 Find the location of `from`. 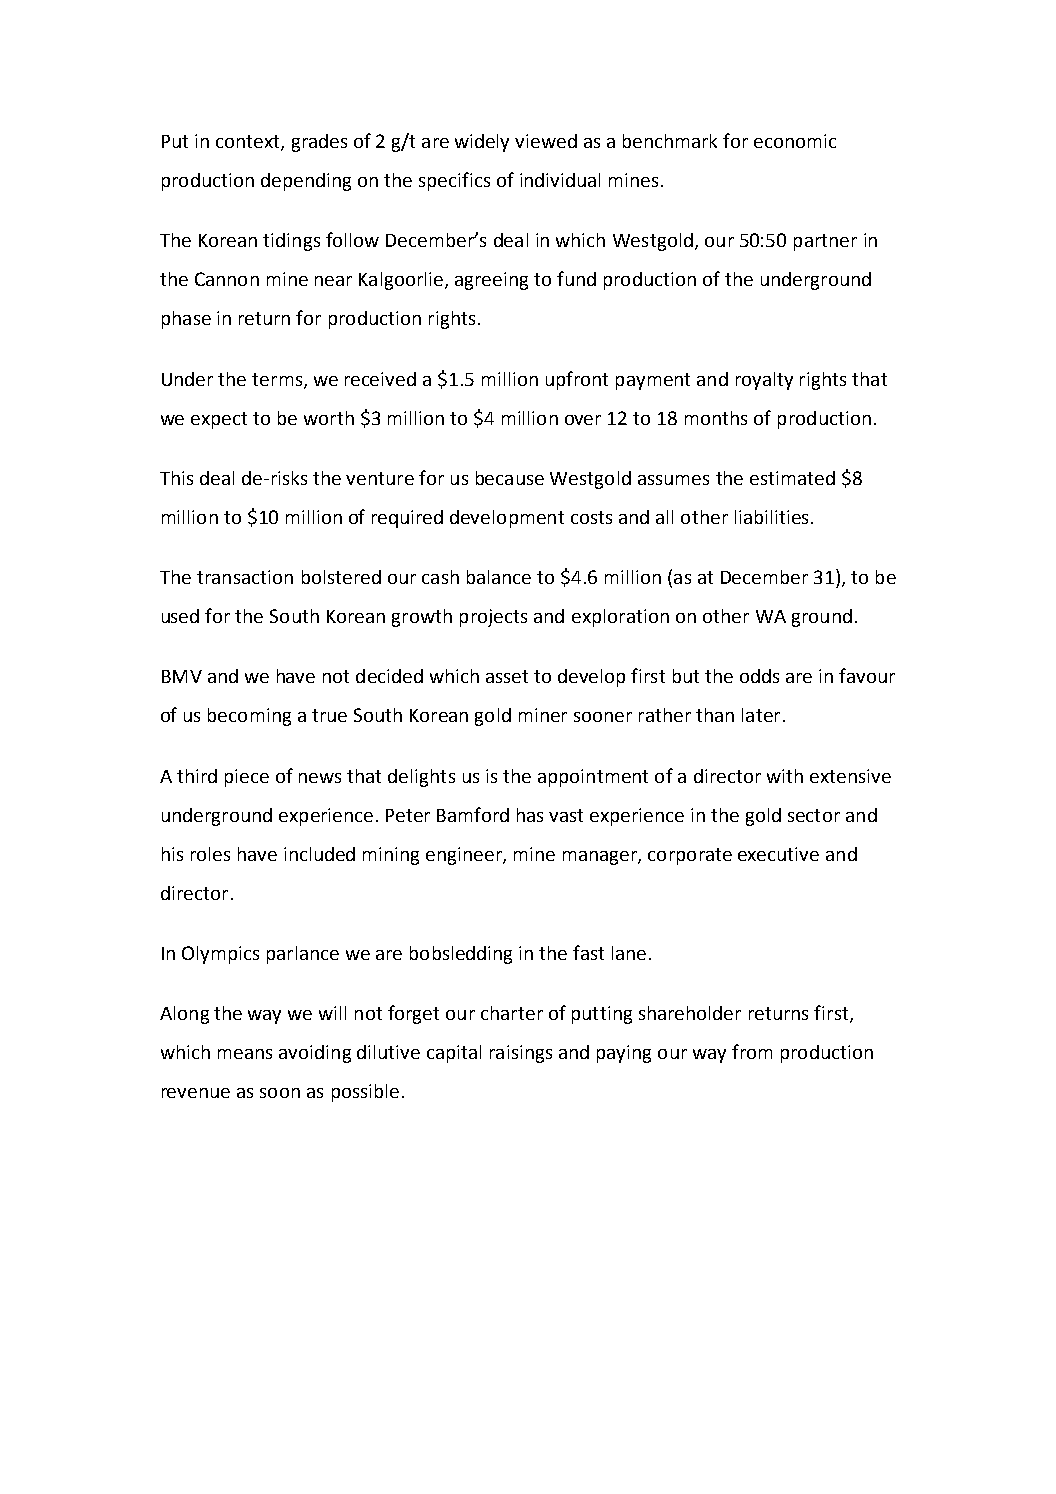

from is located at coordinates (752, 1051).
